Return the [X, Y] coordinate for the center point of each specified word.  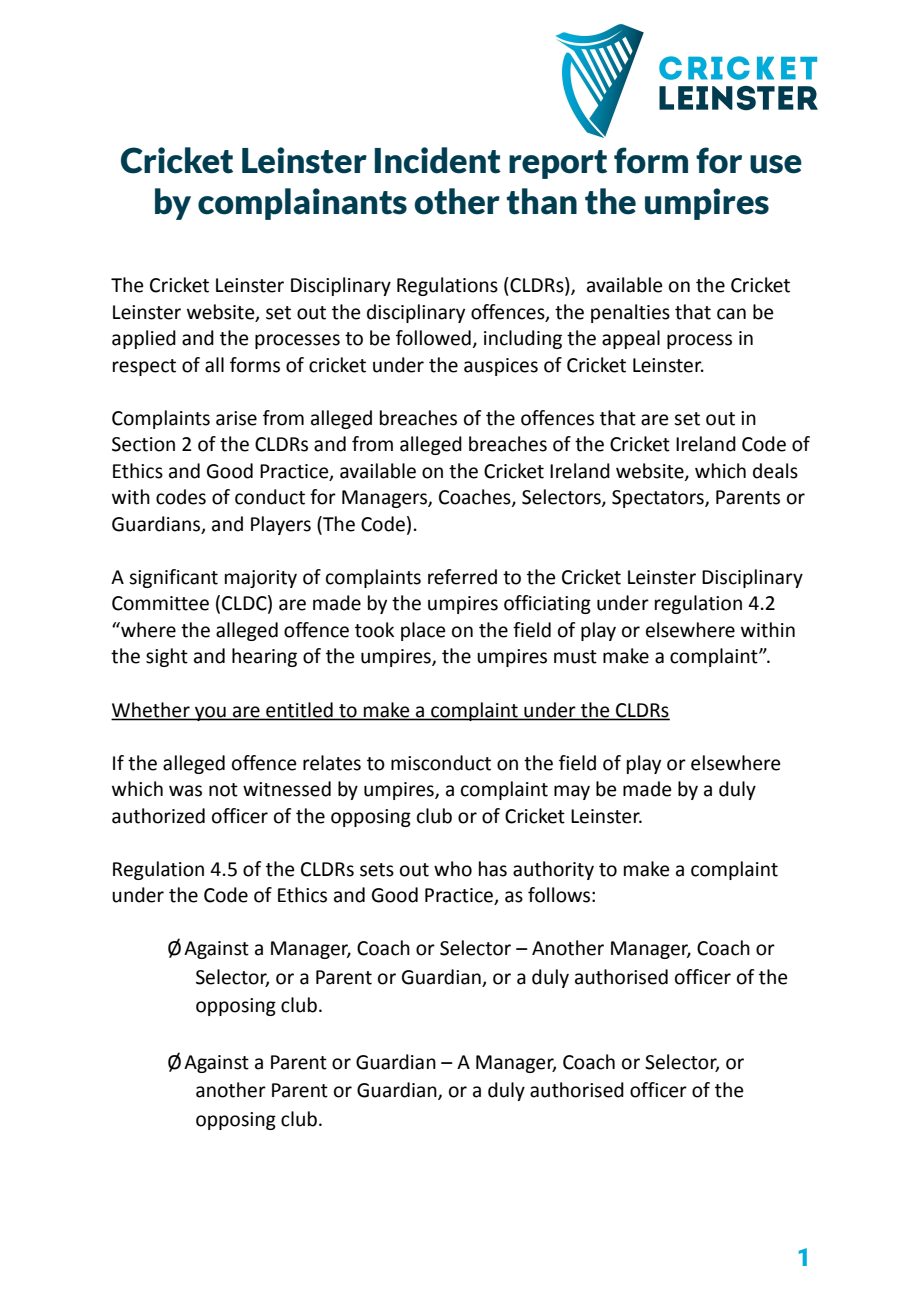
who [453, 869]
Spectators [659, 499]
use [776, 164]
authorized [158, 816]
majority [261, 579]
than [542, 201]
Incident [438, 160]
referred [462, 577]
